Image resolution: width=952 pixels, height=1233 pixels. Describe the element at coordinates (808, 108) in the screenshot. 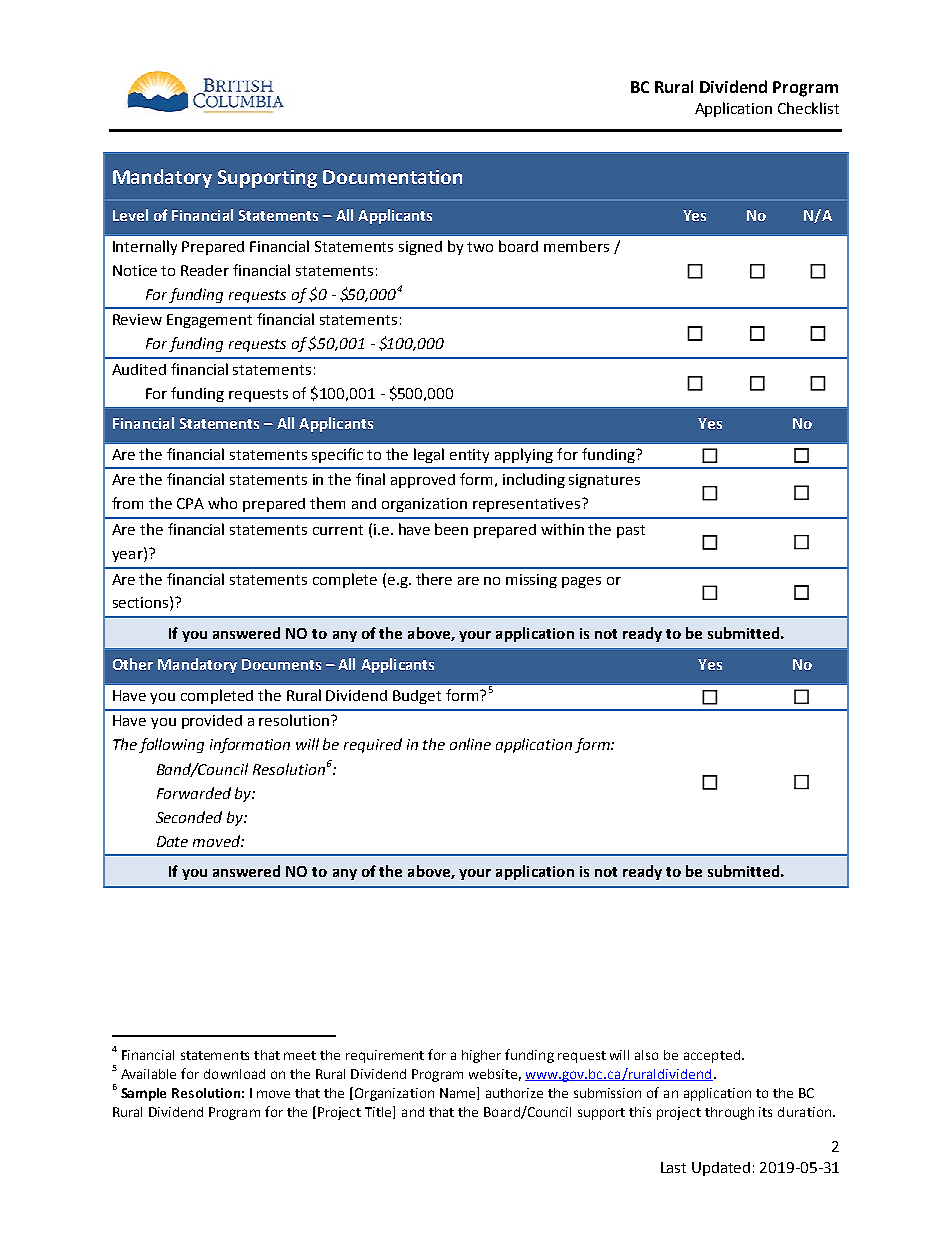

I see `Checklist` at that location.
